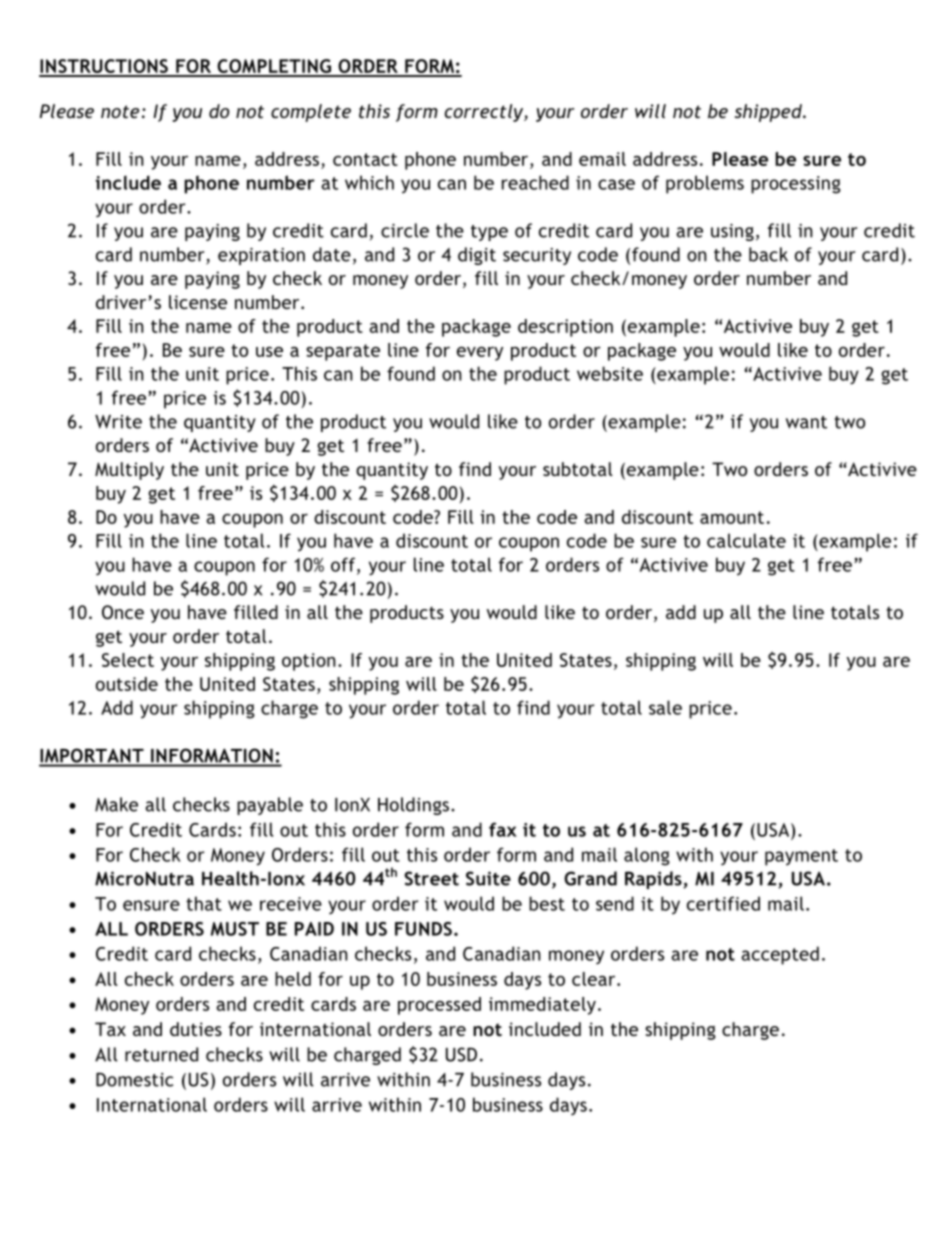 Image resolution: width=952 pixels, height=1233 pixels. Describe the element at coordinates (309, 662) in the screenshot. I see `option` at that location.
